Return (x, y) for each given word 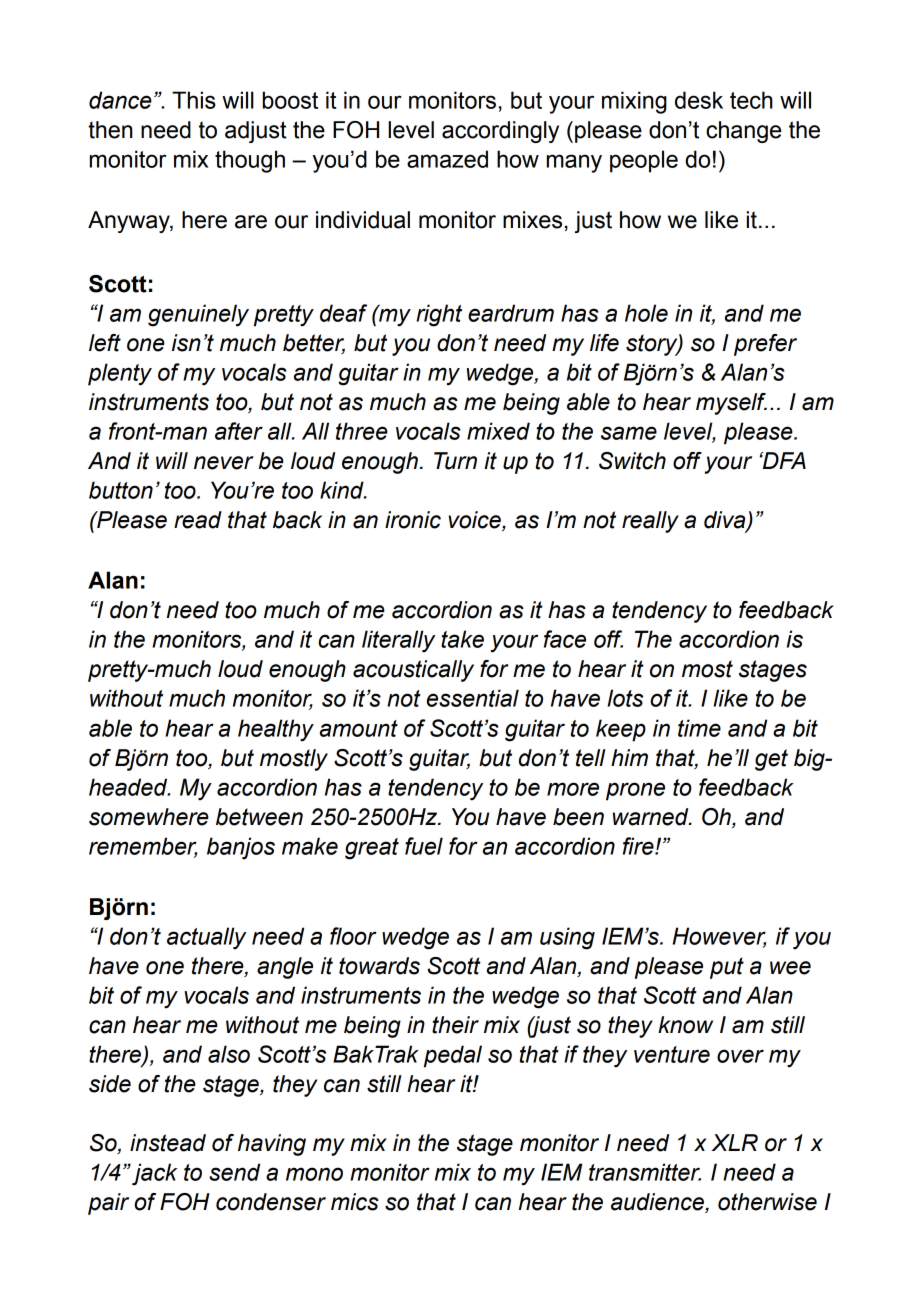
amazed (447, 159)
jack (154, 1174)
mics (355, 1202)
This (194, 100)
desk (699, 100)
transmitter (645, 1172)
